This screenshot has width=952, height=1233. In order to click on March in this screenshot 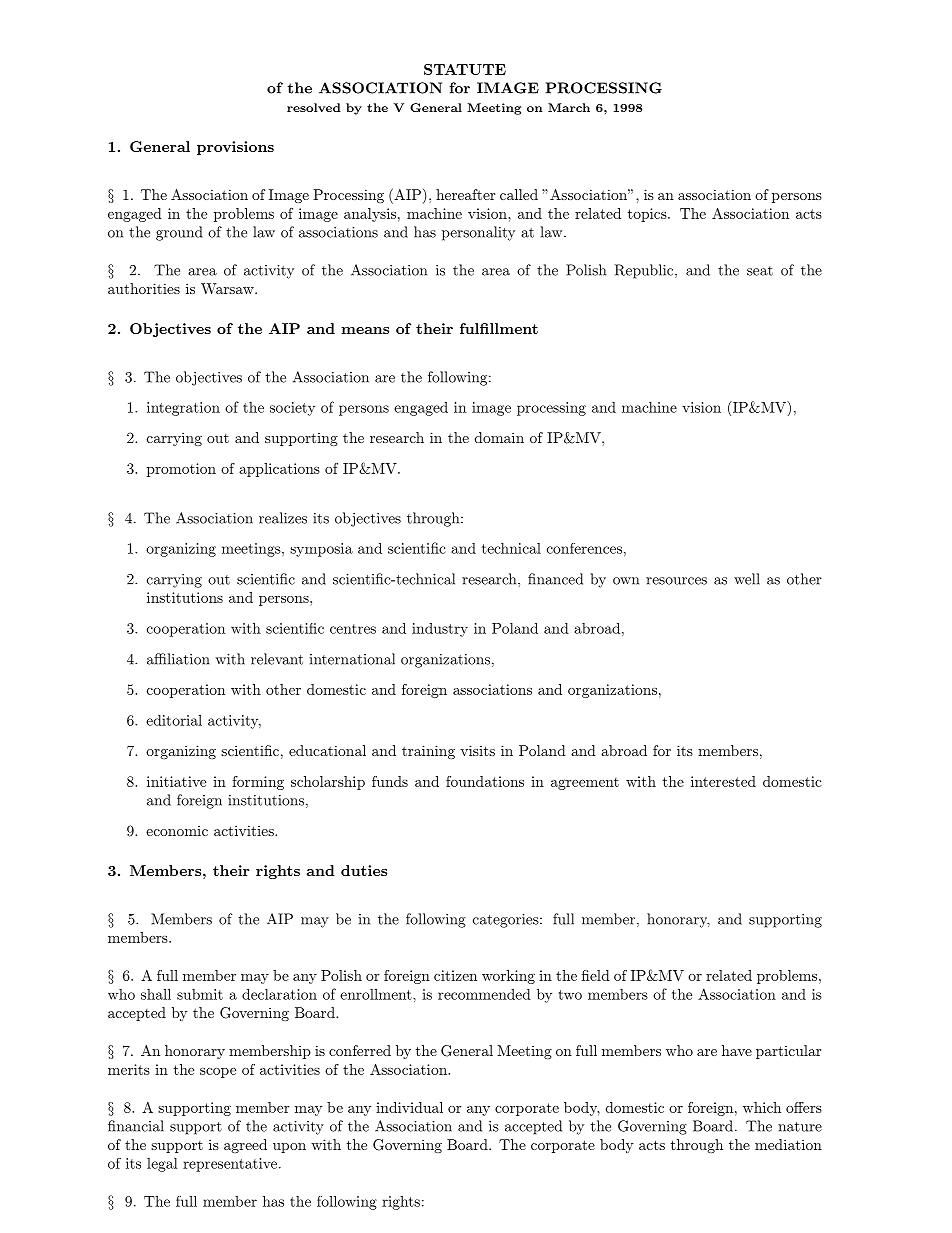, I will do `click(569, 107)`.
